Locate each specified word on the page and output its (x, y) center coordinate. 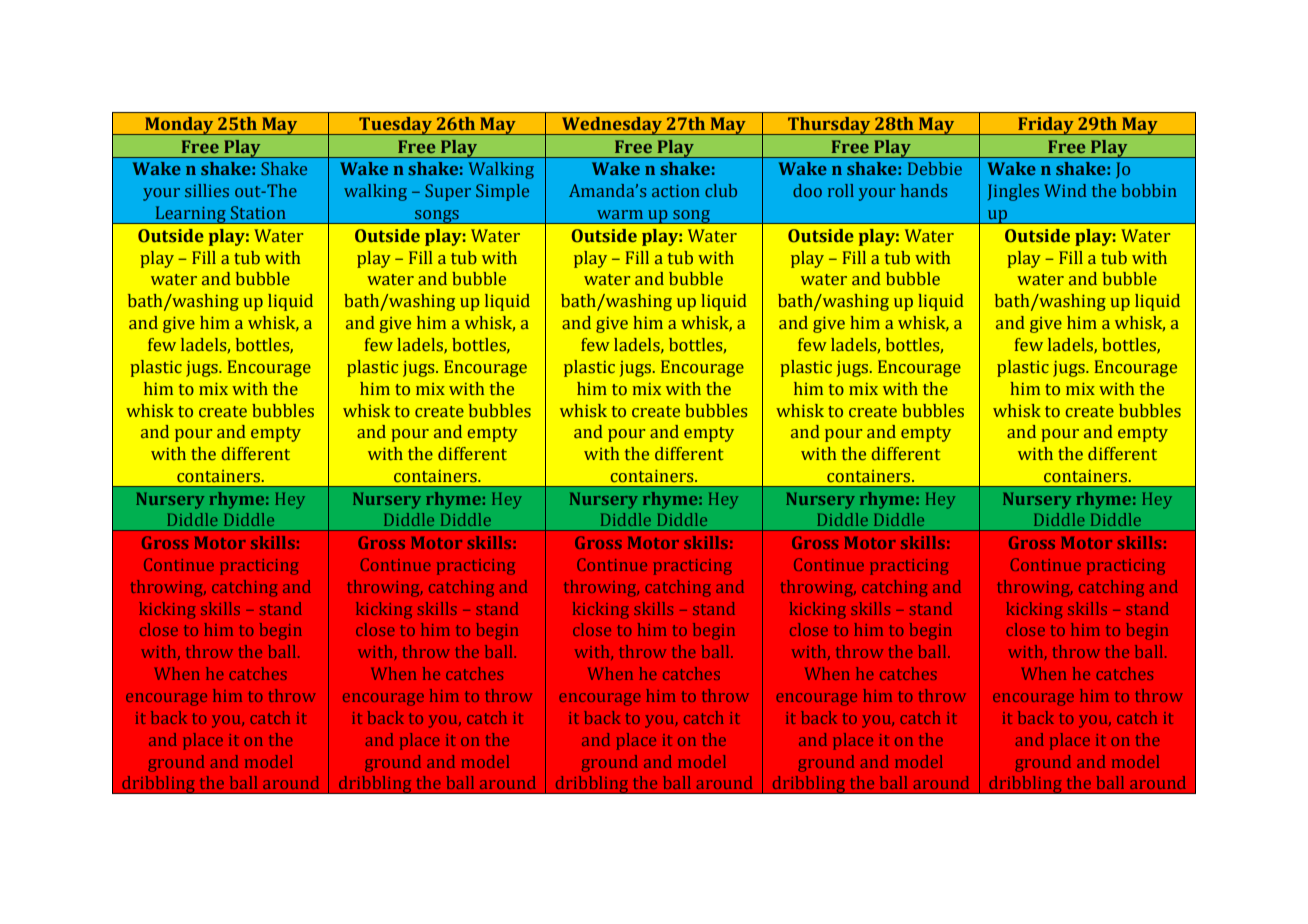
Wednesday (612, 126)
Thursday (829, 126)
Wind (1065, 190)
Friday (1046, 126)
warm (620, 214)
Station (258, 212)
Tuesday (395, 126)
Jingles (1013, 192)
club (721, 190)
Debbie (935, 168)
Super (448, 192)
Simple (502, 192)
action (675, 191)
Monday (179, 126)
